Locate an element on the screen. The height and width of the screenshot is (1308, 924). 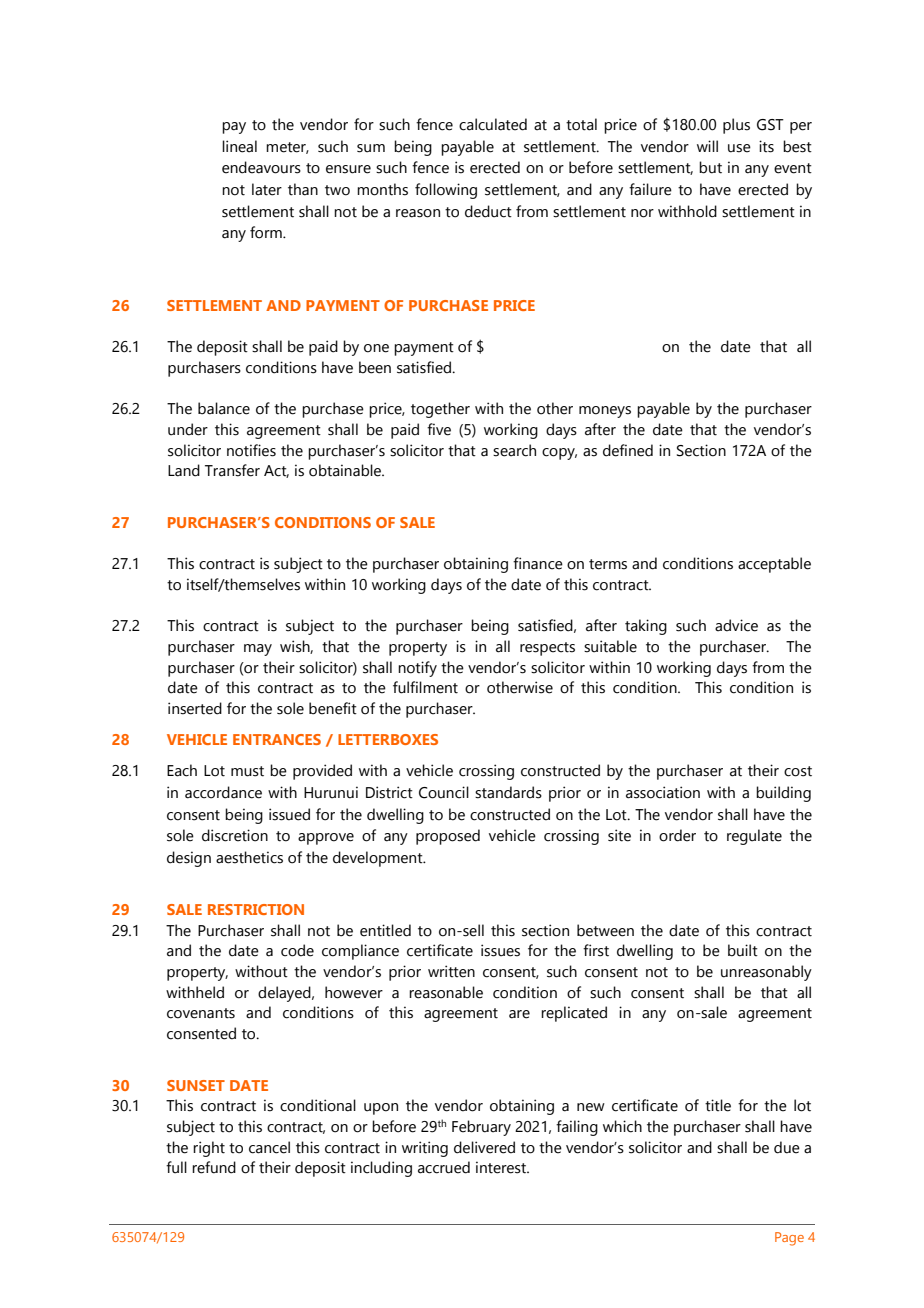
but is located at coordinates (710, 167).
